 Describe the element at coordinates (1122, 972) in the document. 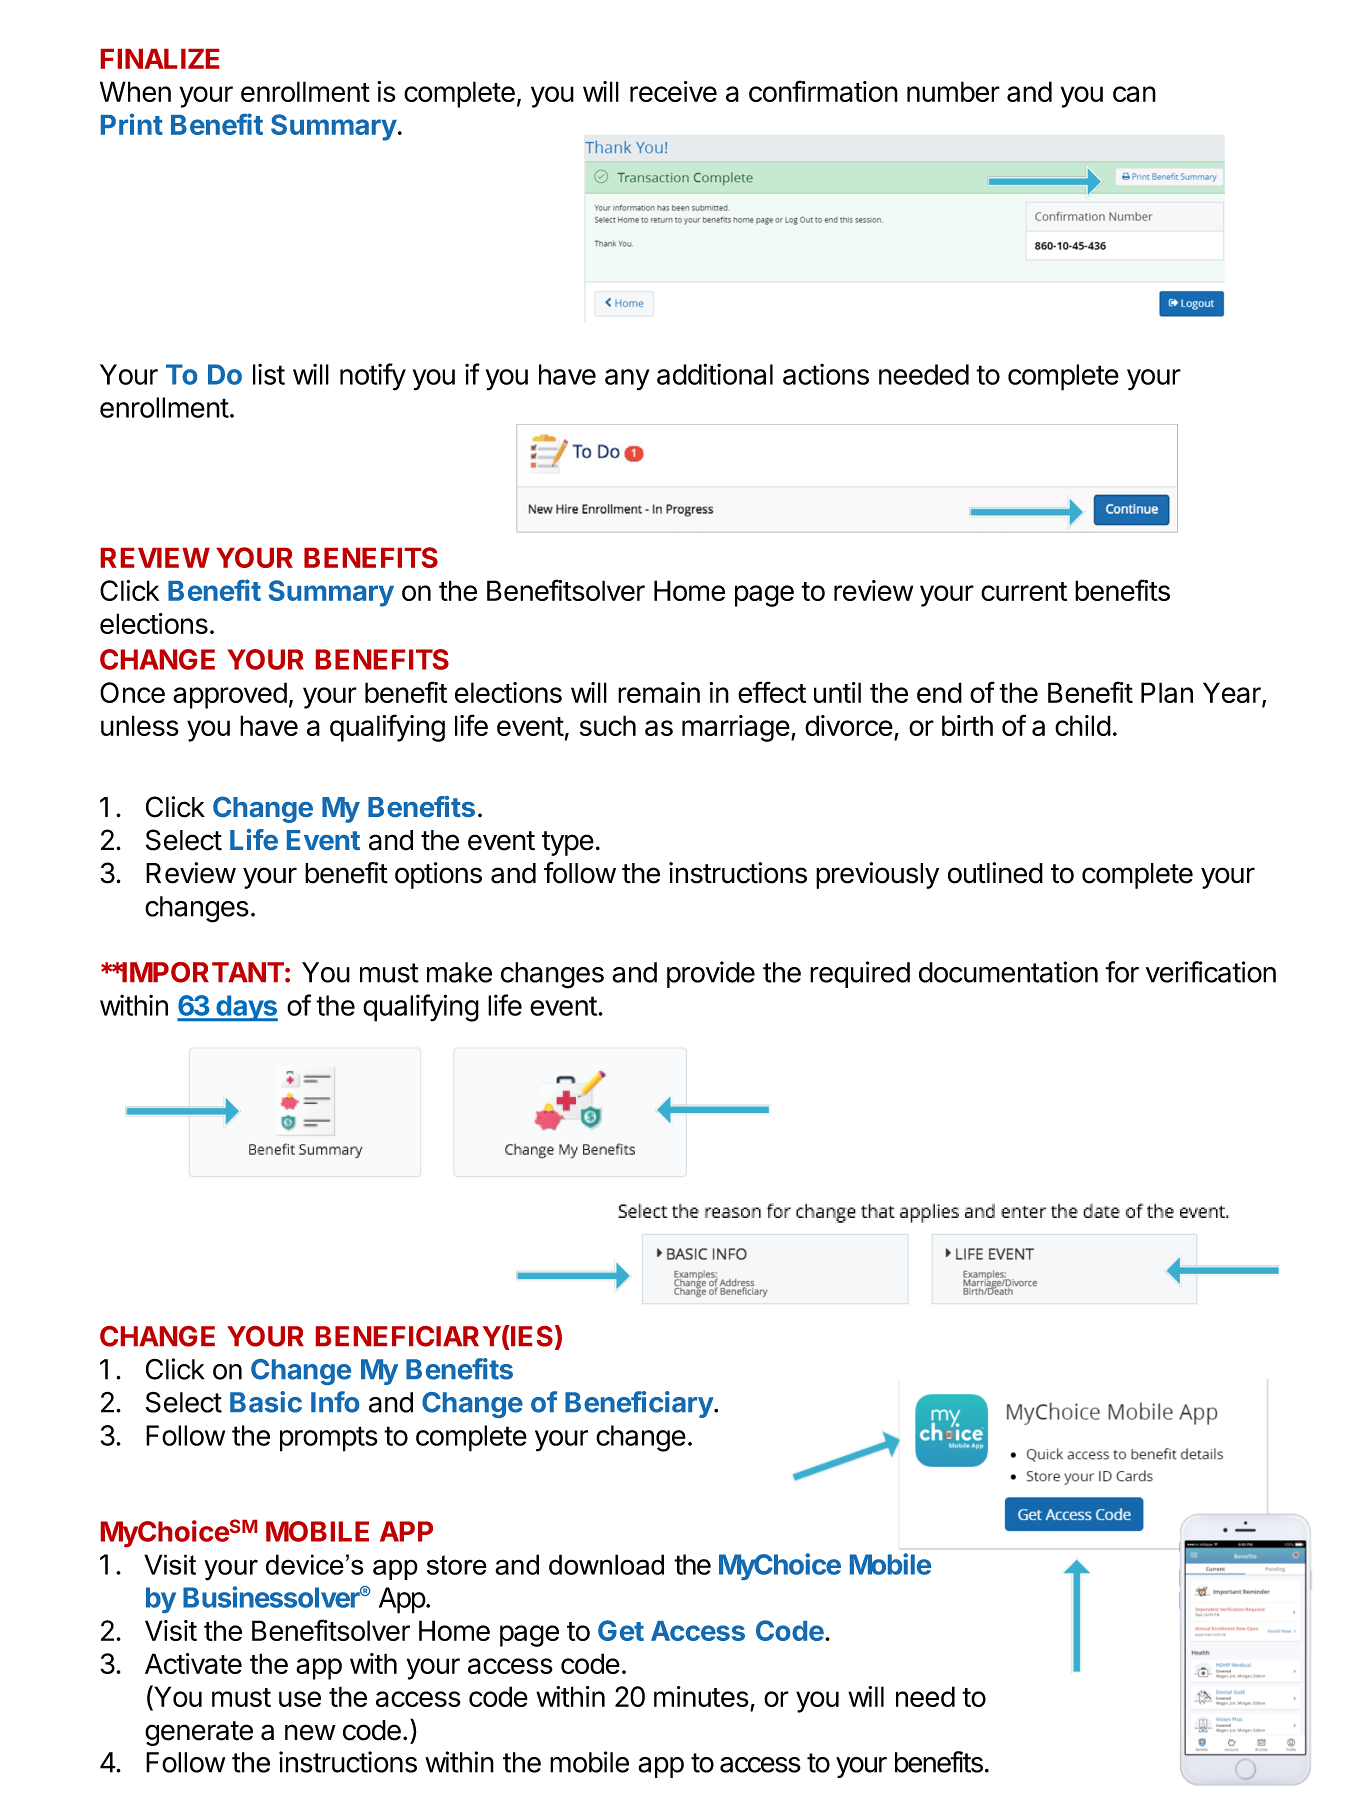

I see `for` at that location.
